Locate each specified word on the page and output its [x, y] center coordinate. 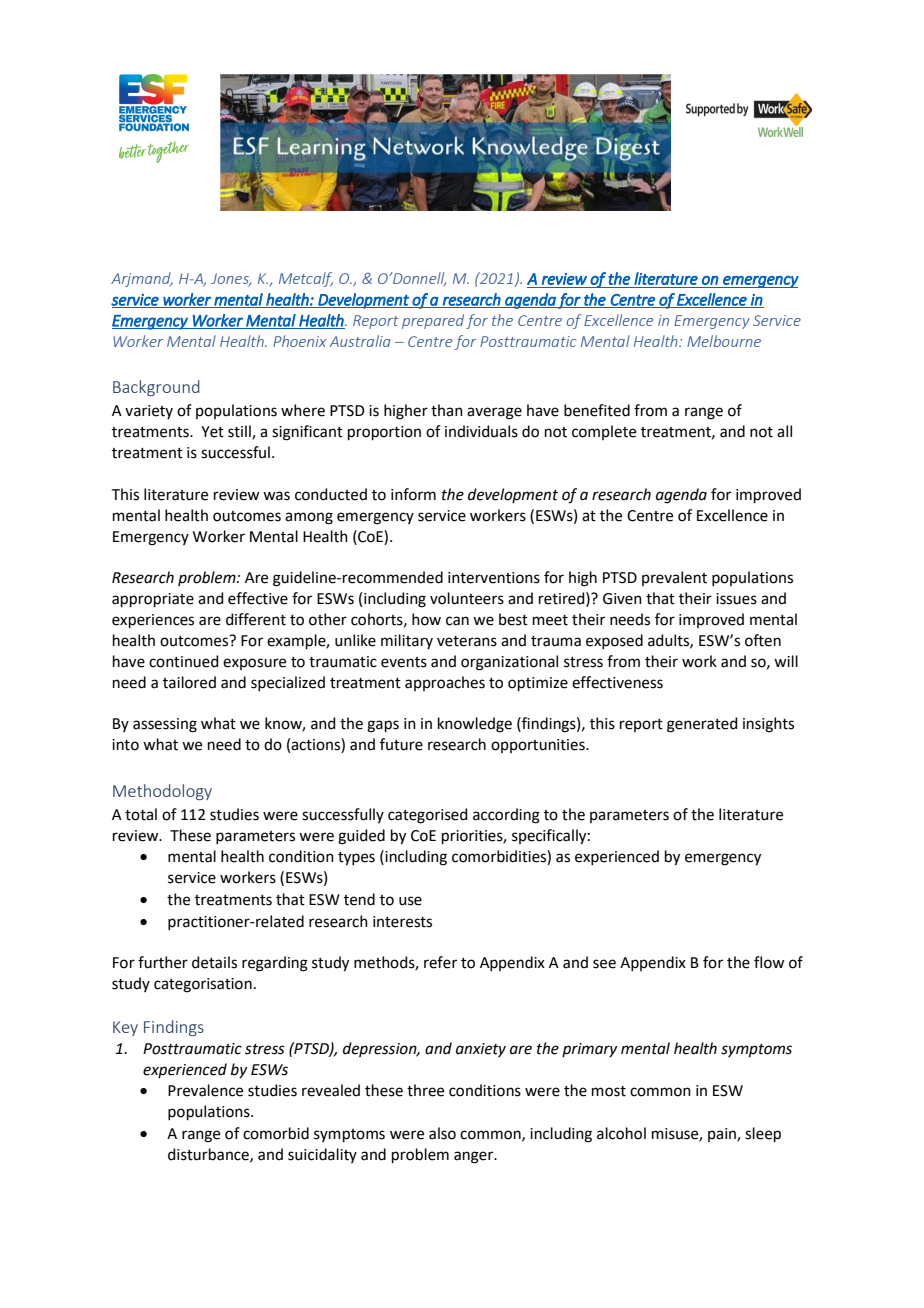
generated [702, 725]
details [214, 962]
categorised [428, 816]
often [763, 640]
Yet [212, 432]
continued [184, 661]
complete [604, 432]
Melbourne [724, 341]
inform [413, 494]
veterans [467, 641]
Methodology [162, 792]
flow [769, 962]
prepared [433, 321]
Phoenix [299, 341]
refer [440, 962]
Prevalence [205, 1090]
